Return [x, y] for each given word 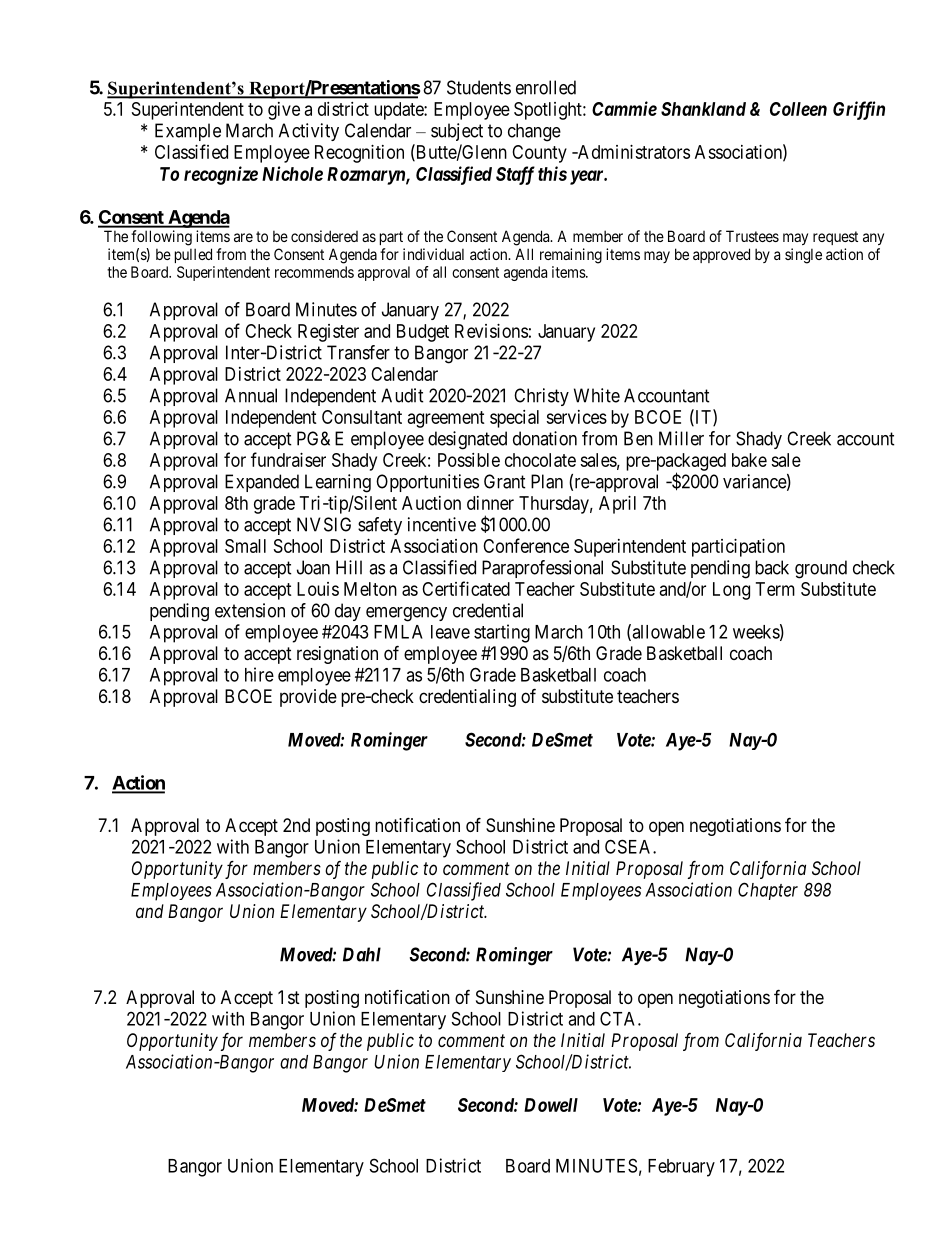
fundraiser [288, 459]
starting [502, 633]
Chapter [768, 891]
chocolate [540, 460]
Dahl [362, 954]
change [534, 132]
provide [308, 698]
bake [749, 460]
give [284, 111]
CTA [619, 1018]
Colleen [798, 109]
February [681, 1168]
